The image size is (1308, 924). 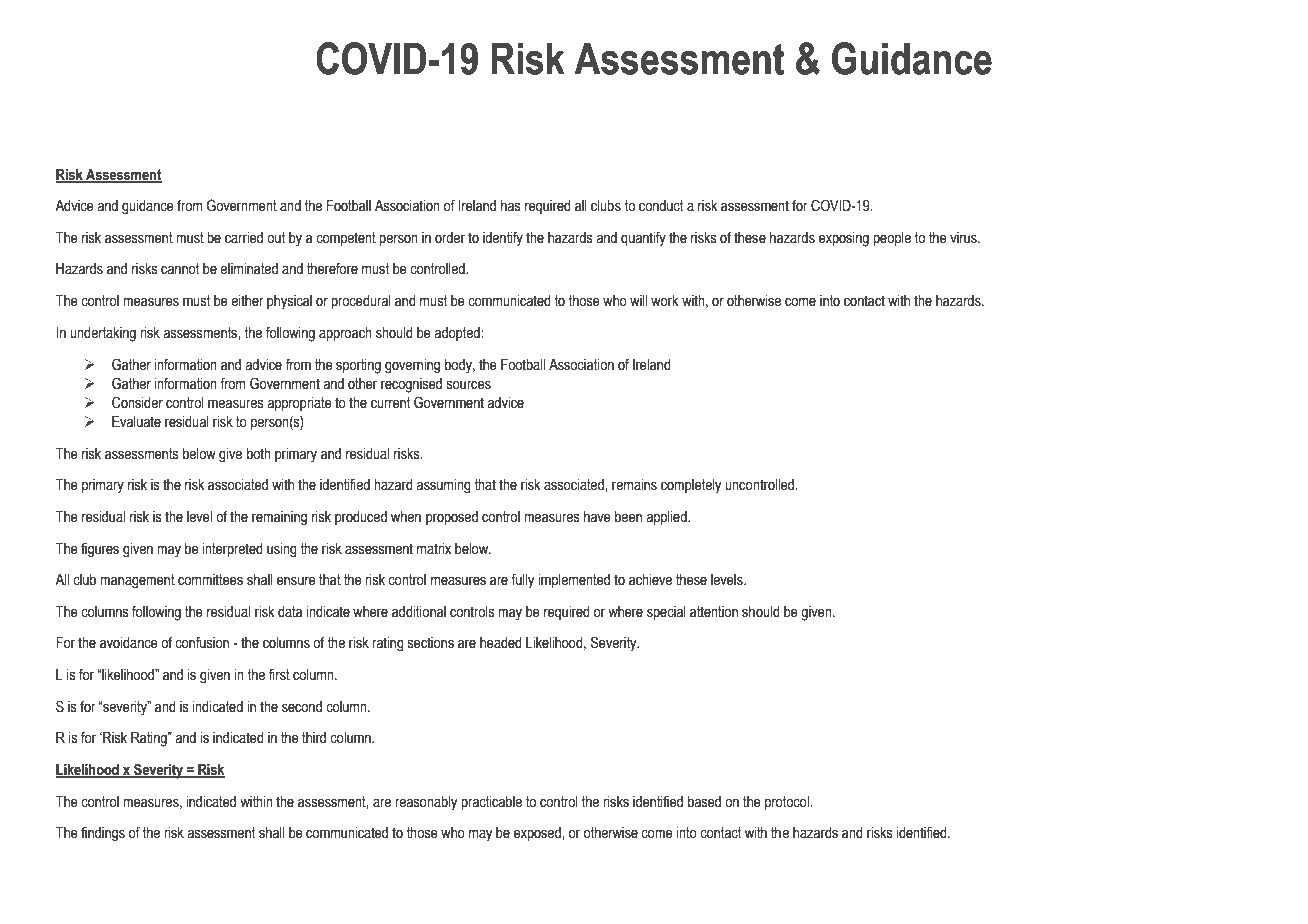 I want to click on carried, so click(x=244, y=238).
